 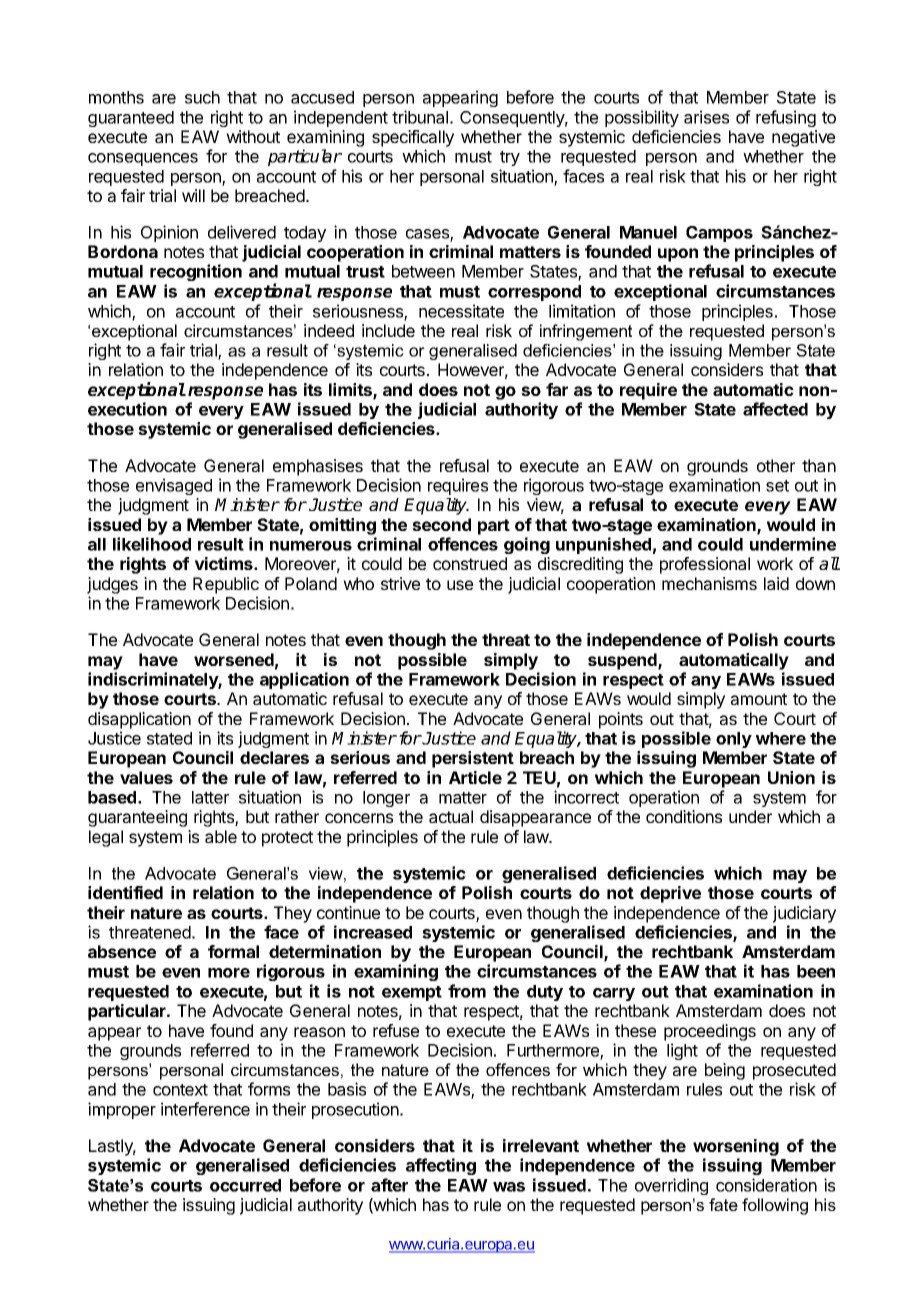 What do you see at coordinates (174, 486) in the screenshot?
I see `envisaged` at bounding box center [174, 486].
